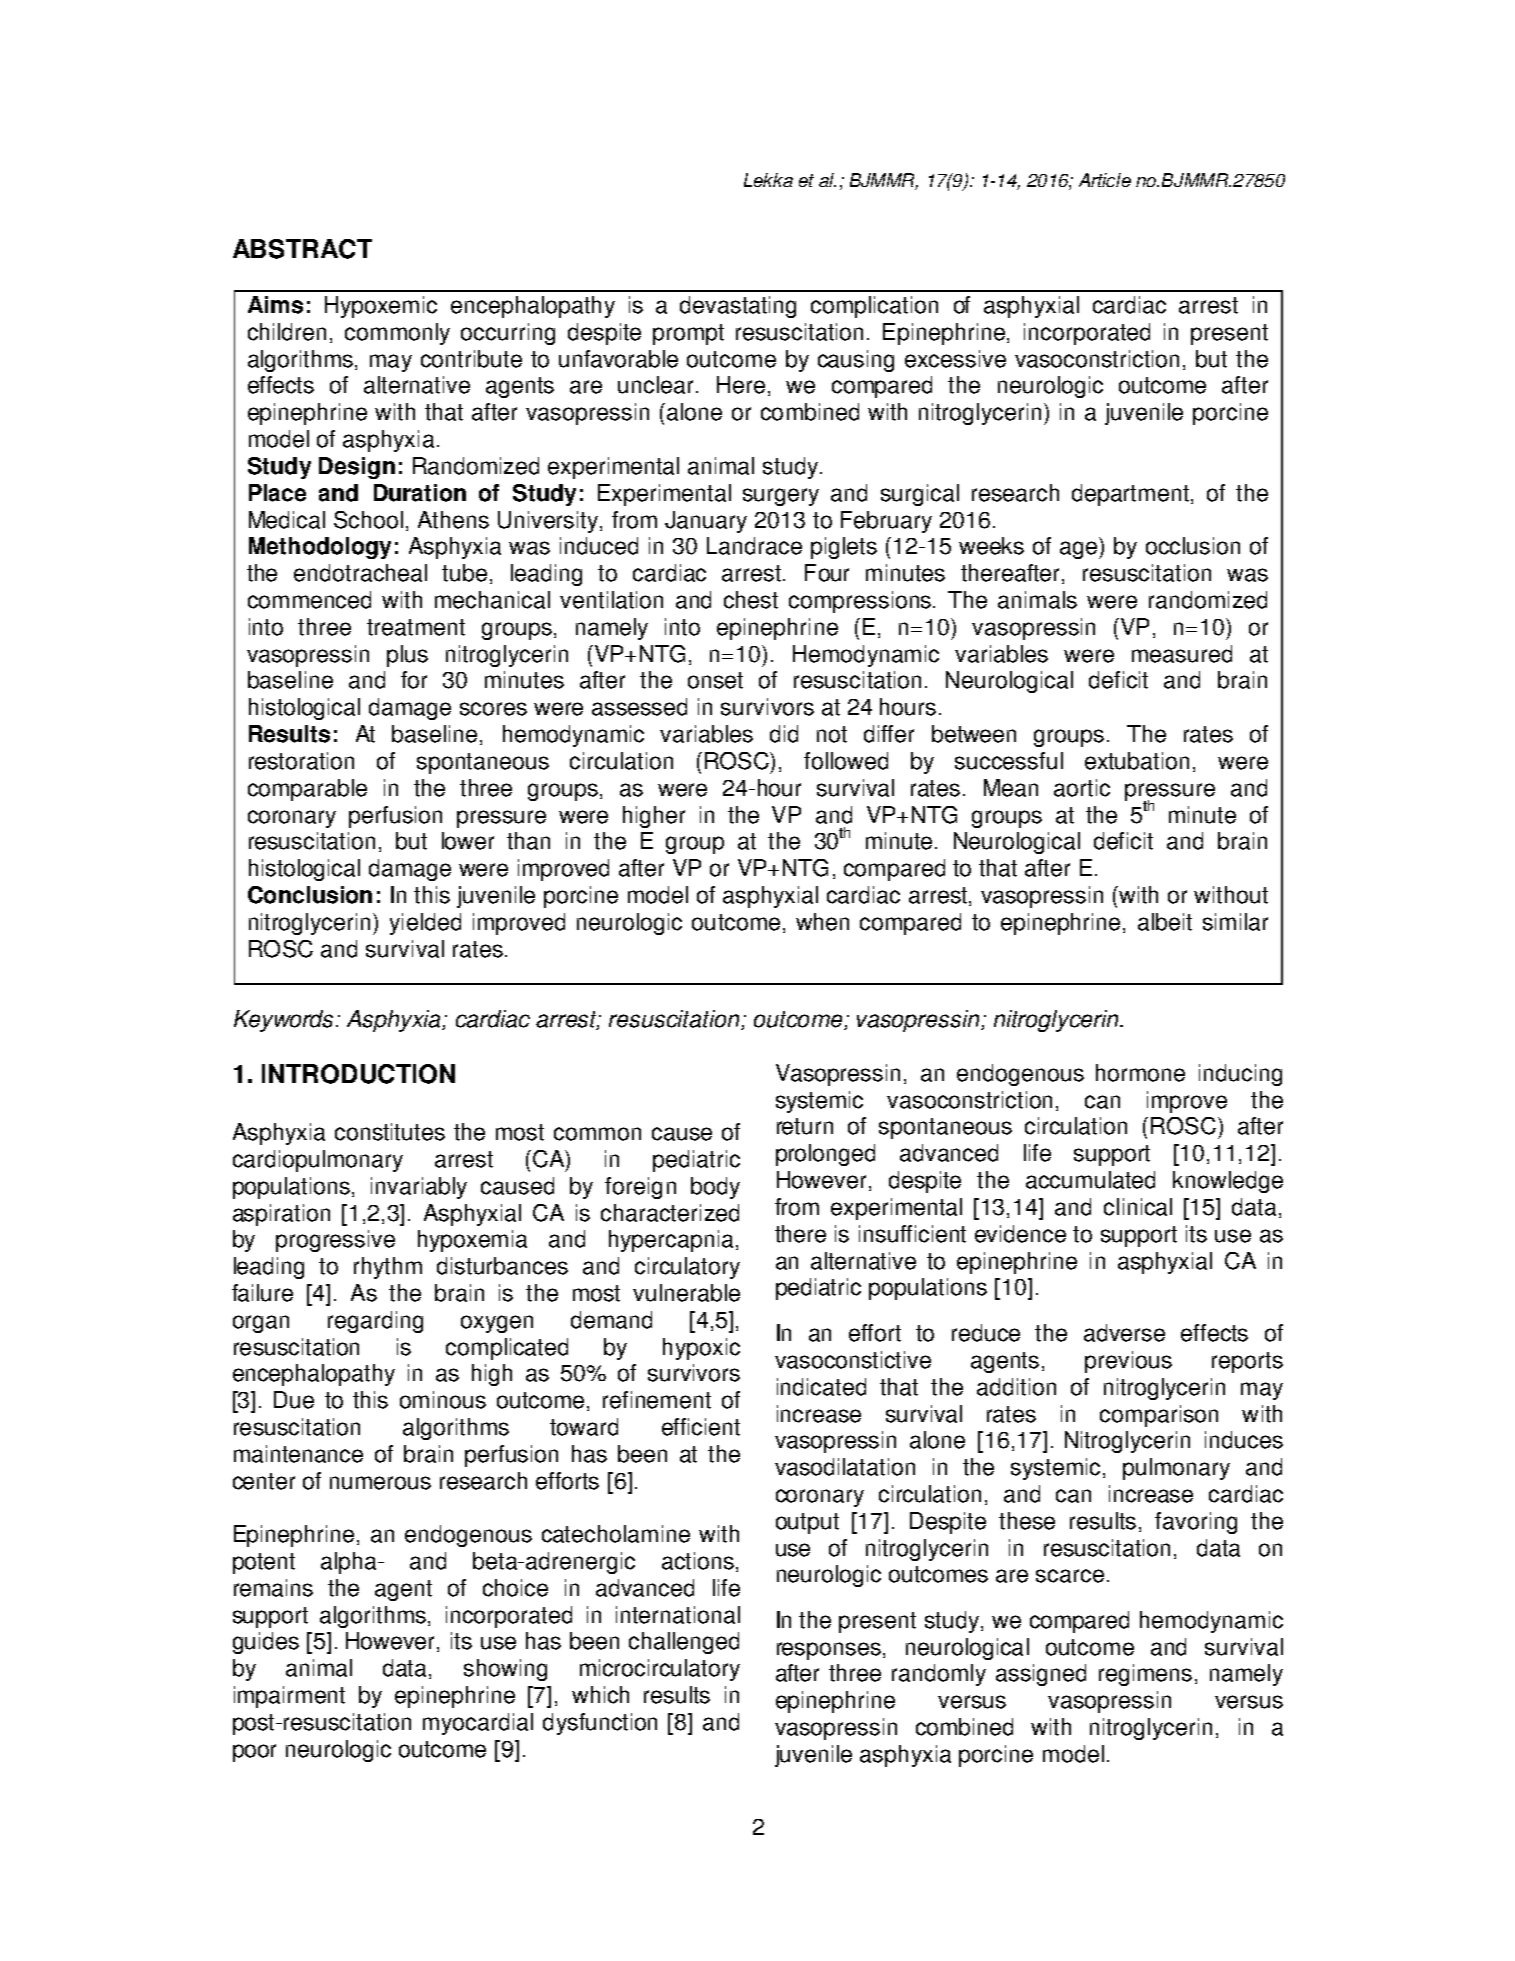 The width and height of the image is (1515, 1961). What do you see at coordinates (289, 1697) in the image?
I see `impairment` at bounding box center [289, 1697].
